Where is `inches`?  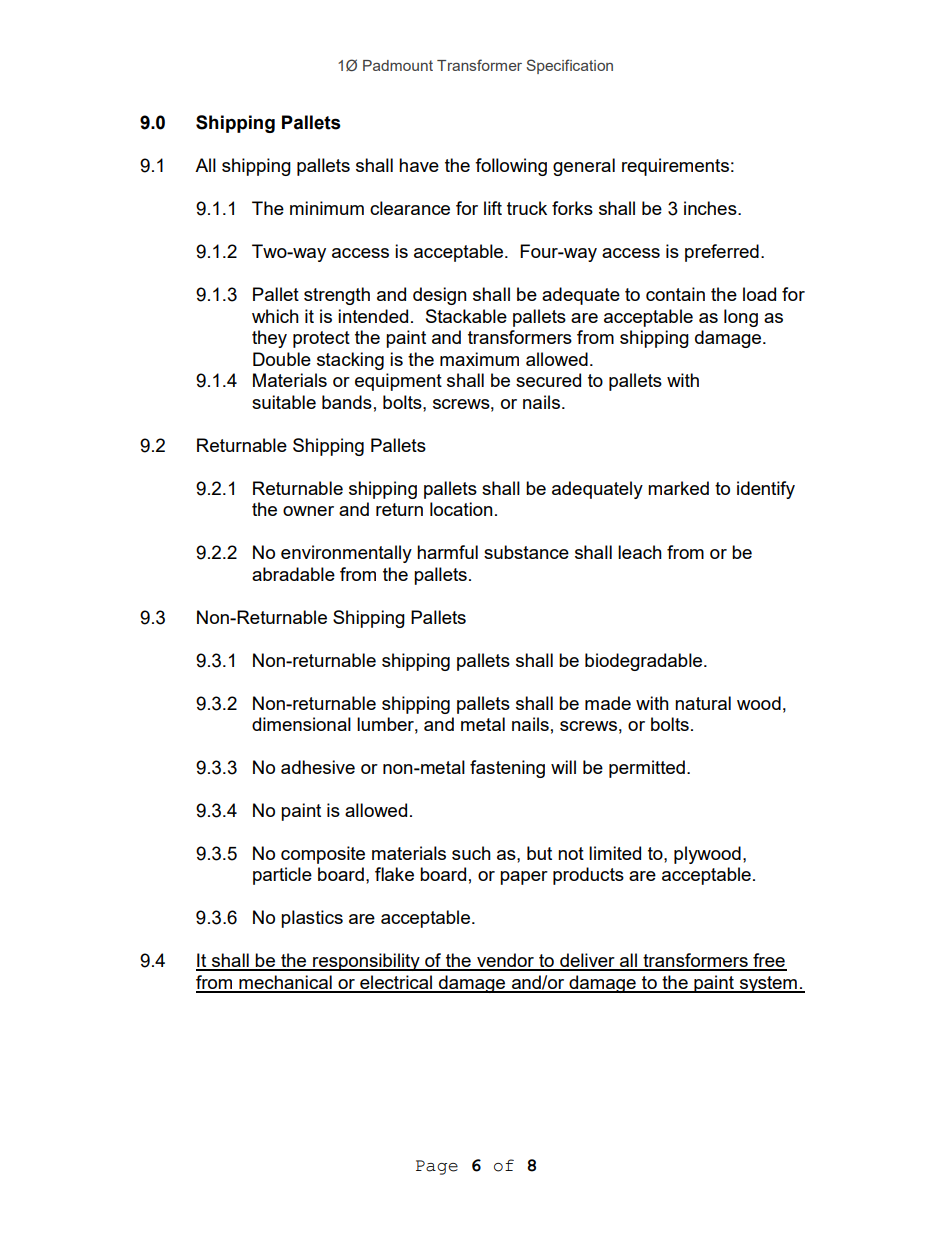
inches is located at coordinates (711, 208).
